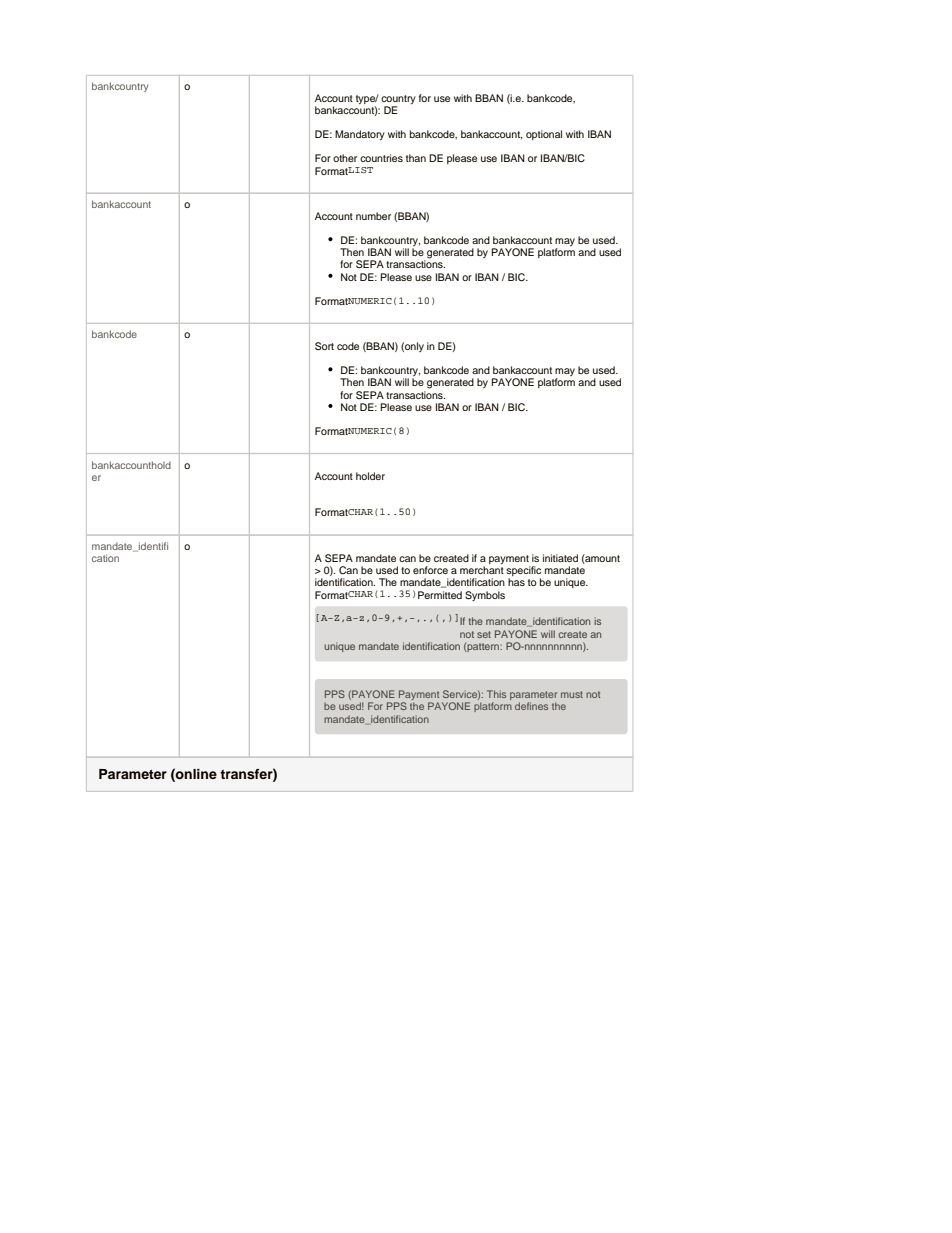  I want to click on enforce, so click(430, 570).
